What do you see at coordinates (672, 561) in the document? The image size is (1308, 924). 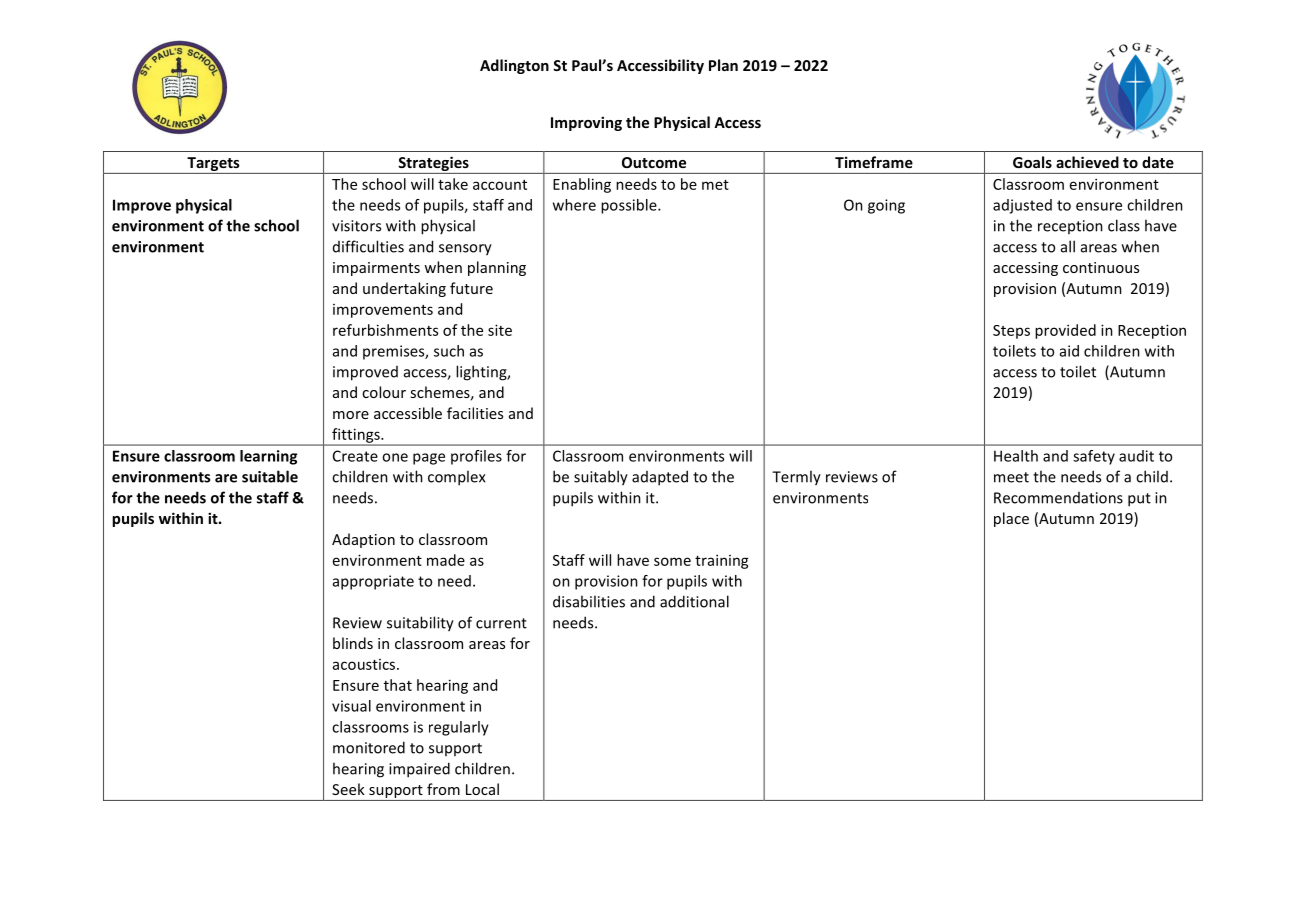 I see `some` at bounding box center [672, 561].
